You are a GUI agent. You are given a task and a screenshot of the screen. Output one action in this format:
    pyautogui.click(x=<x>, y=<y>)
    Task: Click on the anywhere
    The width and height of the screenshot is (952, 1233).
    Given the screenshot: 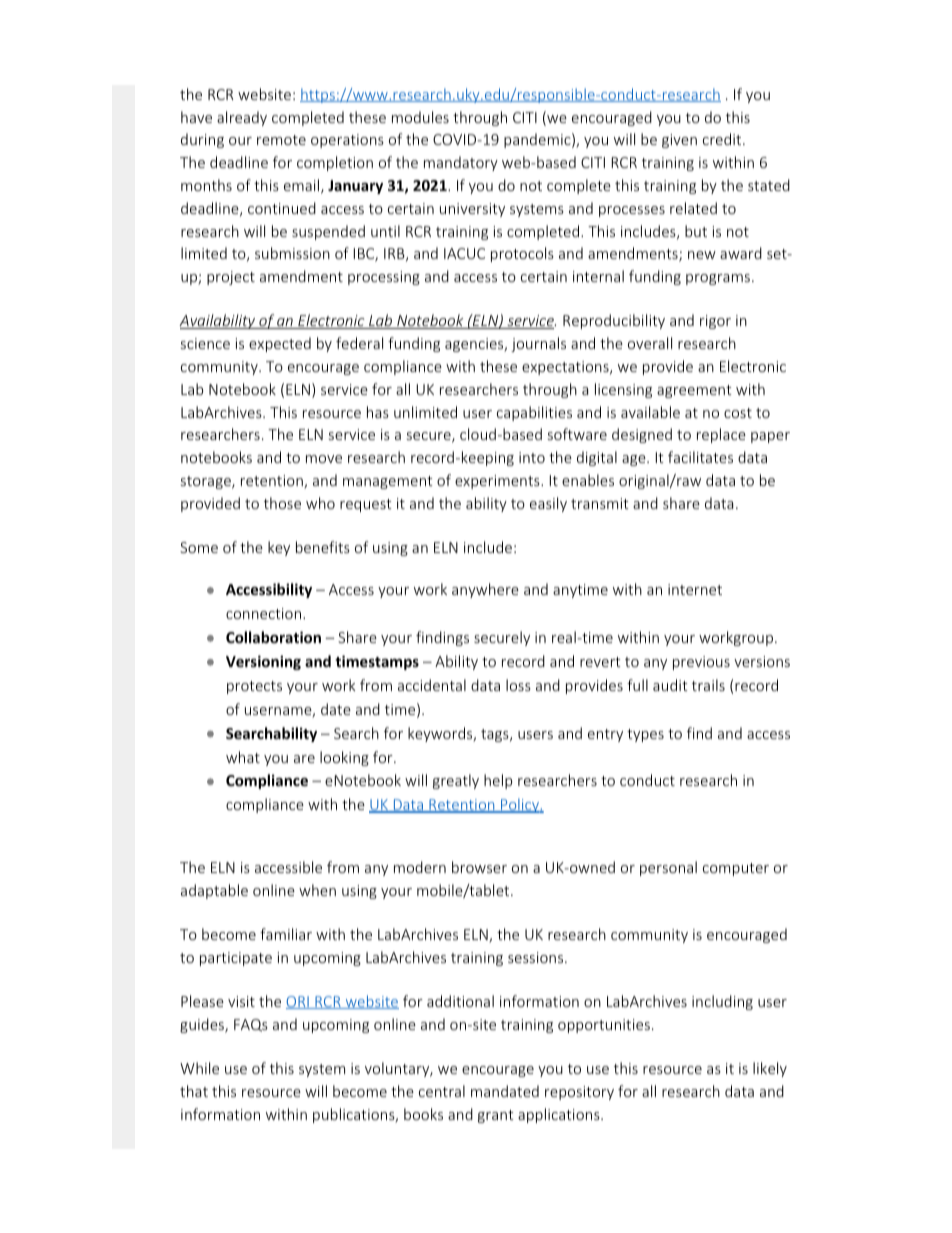 What is the action you would take?
    pyautogui.click(x=485, y=590)
